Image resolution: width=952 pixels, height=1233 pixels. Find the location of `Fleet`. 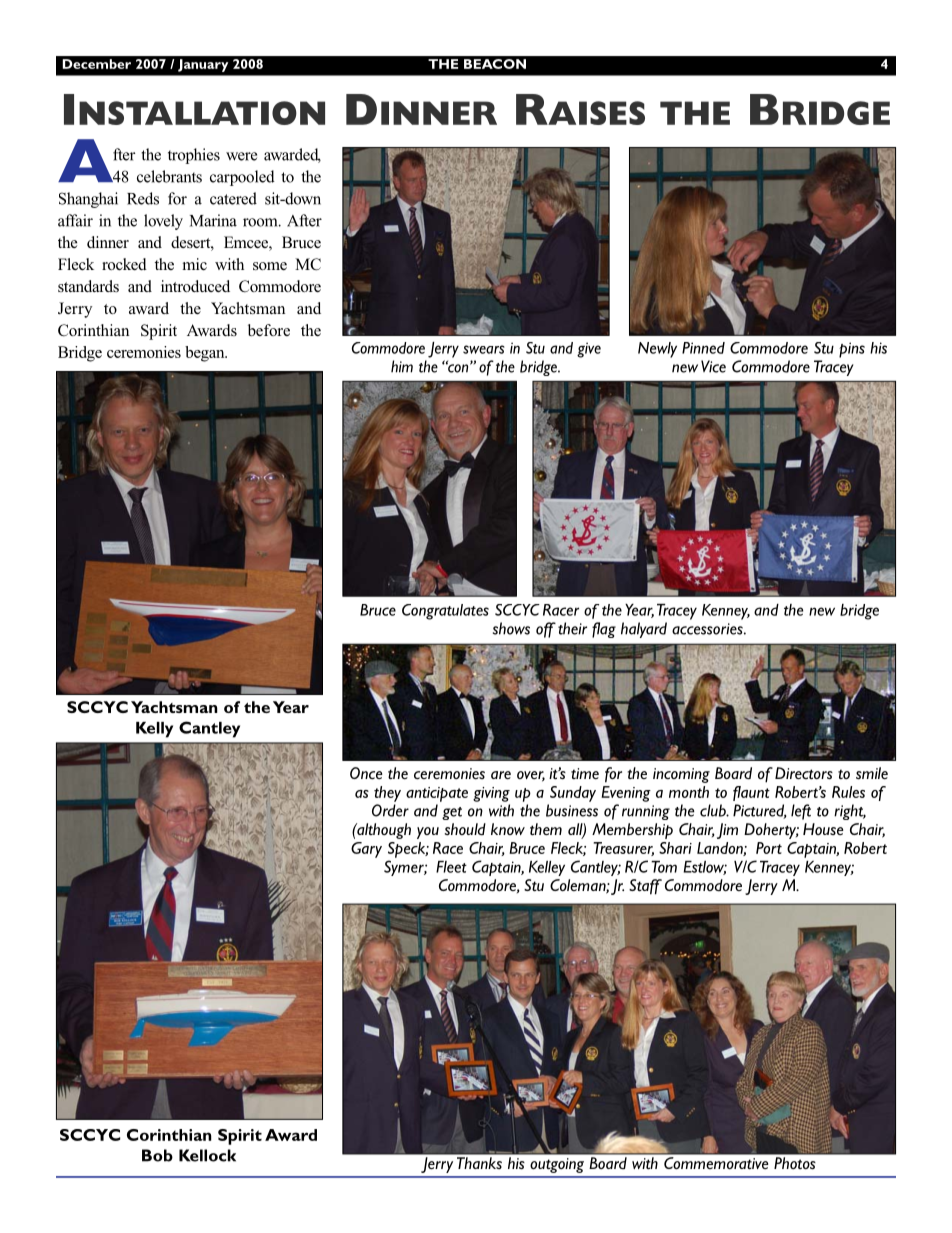

Fleet is located at coordinates (451, 867).
